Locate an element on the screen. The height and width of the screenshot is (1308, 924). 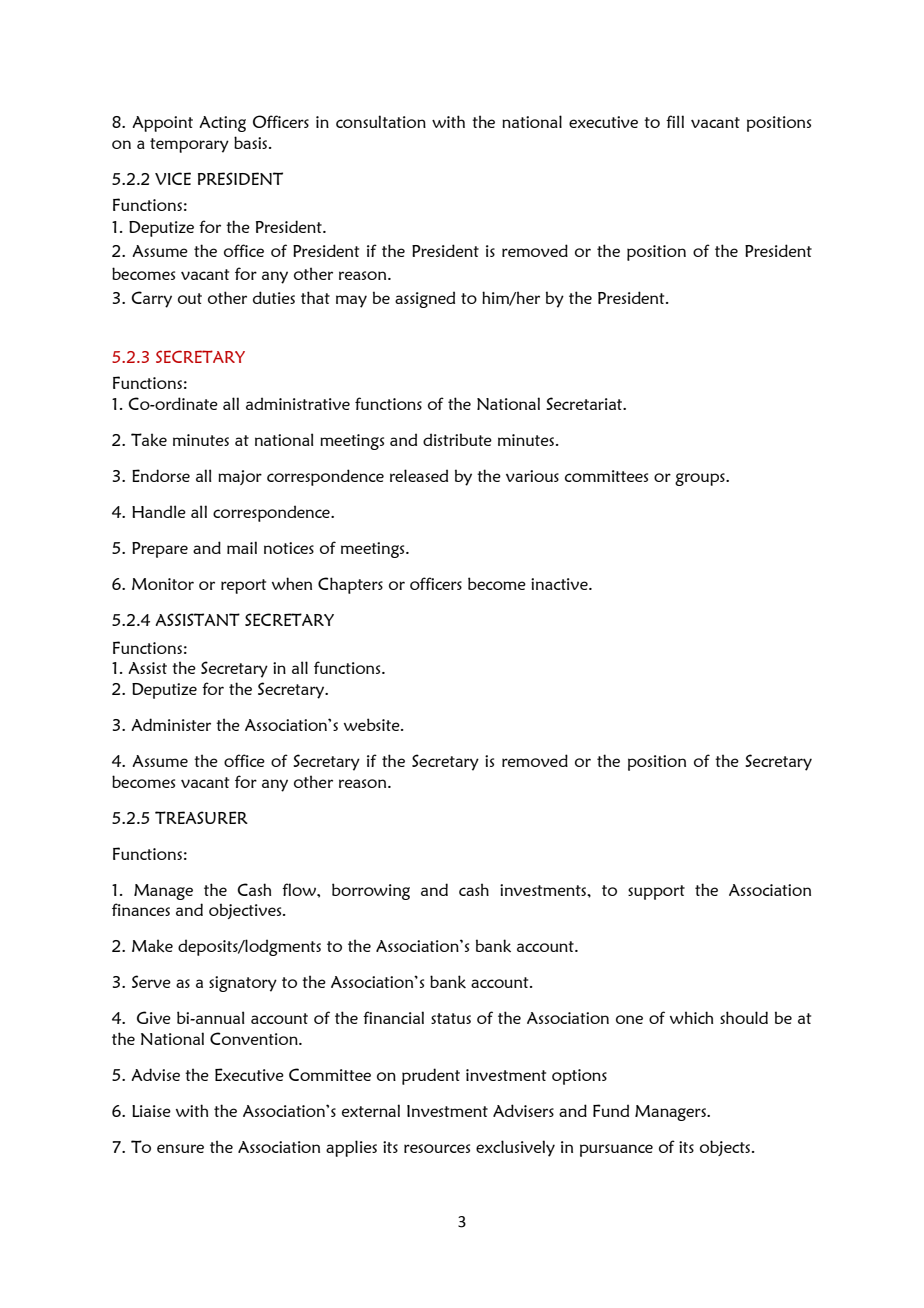
groups is located at coordinates (701, 479).
